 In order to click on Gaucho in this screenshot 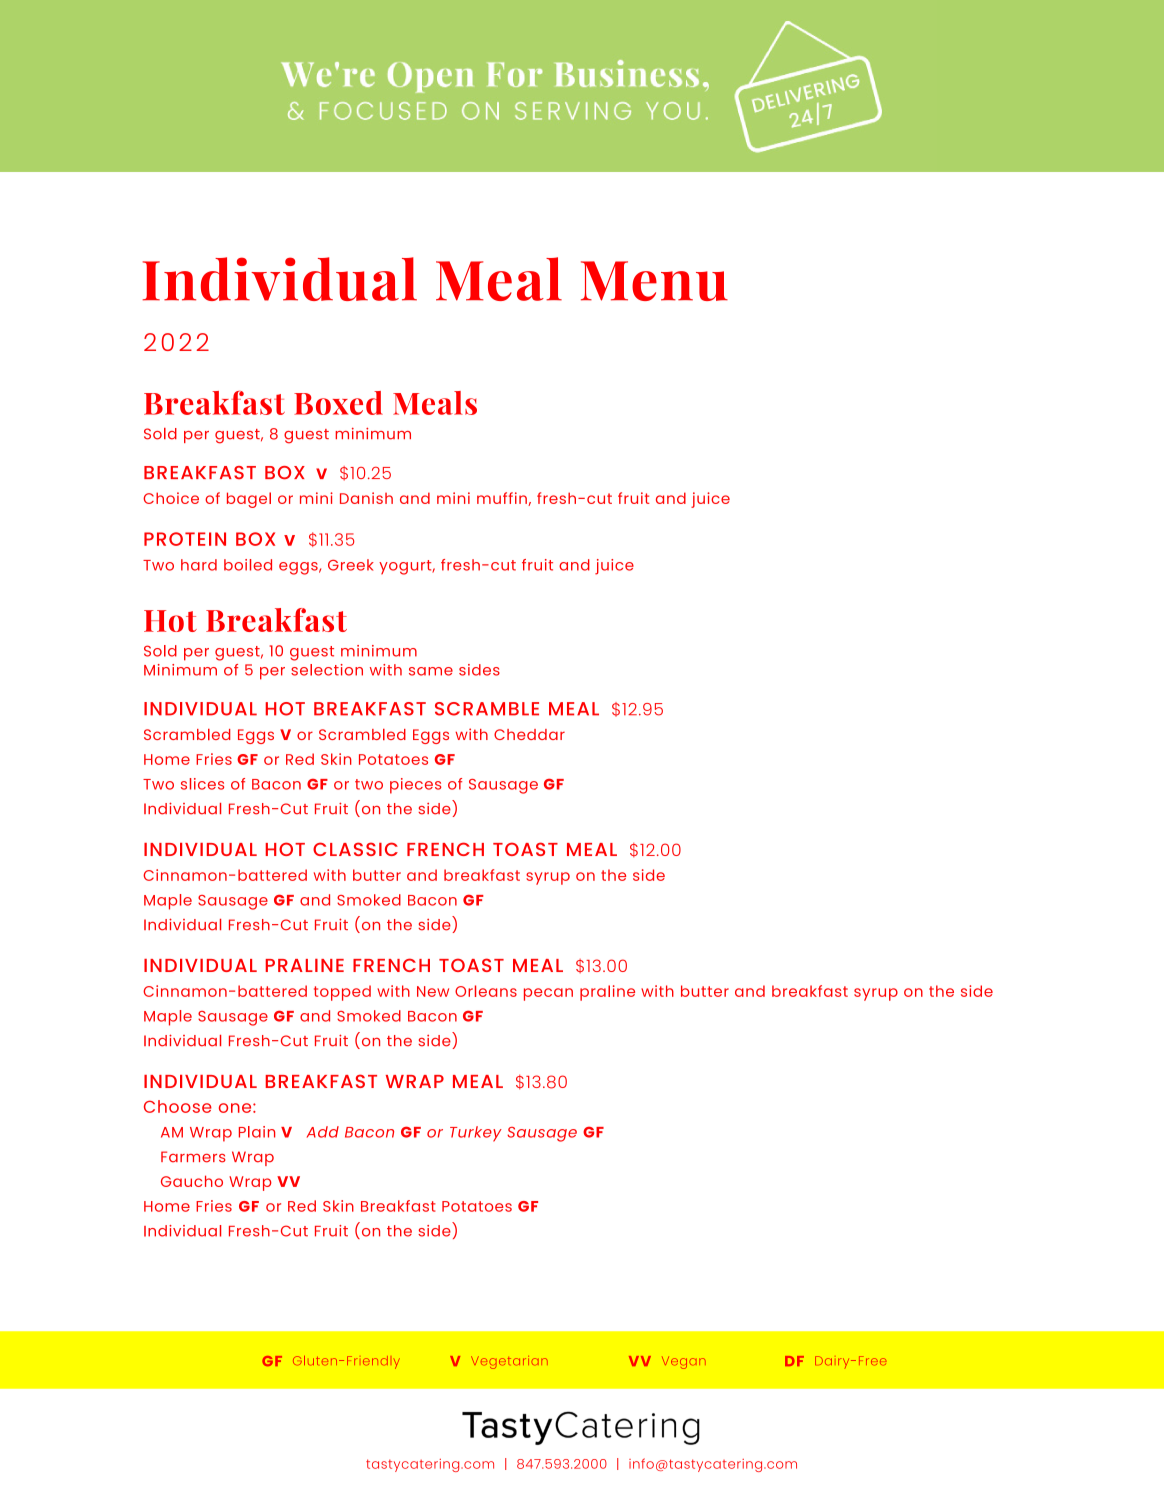, I will do `click(192, 1181)`.
